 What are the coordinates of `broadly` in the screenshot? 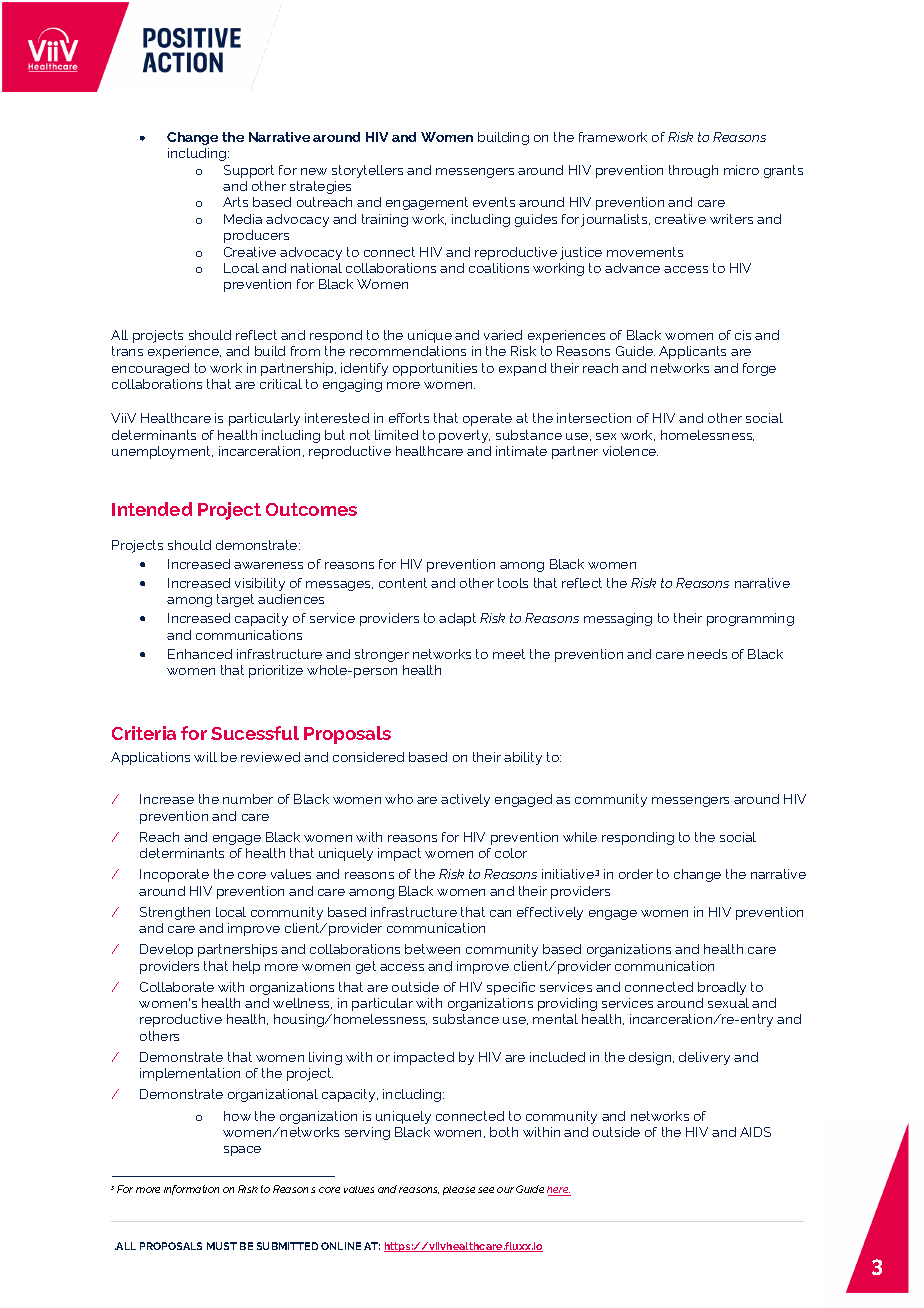 It's located at (722, 988).
